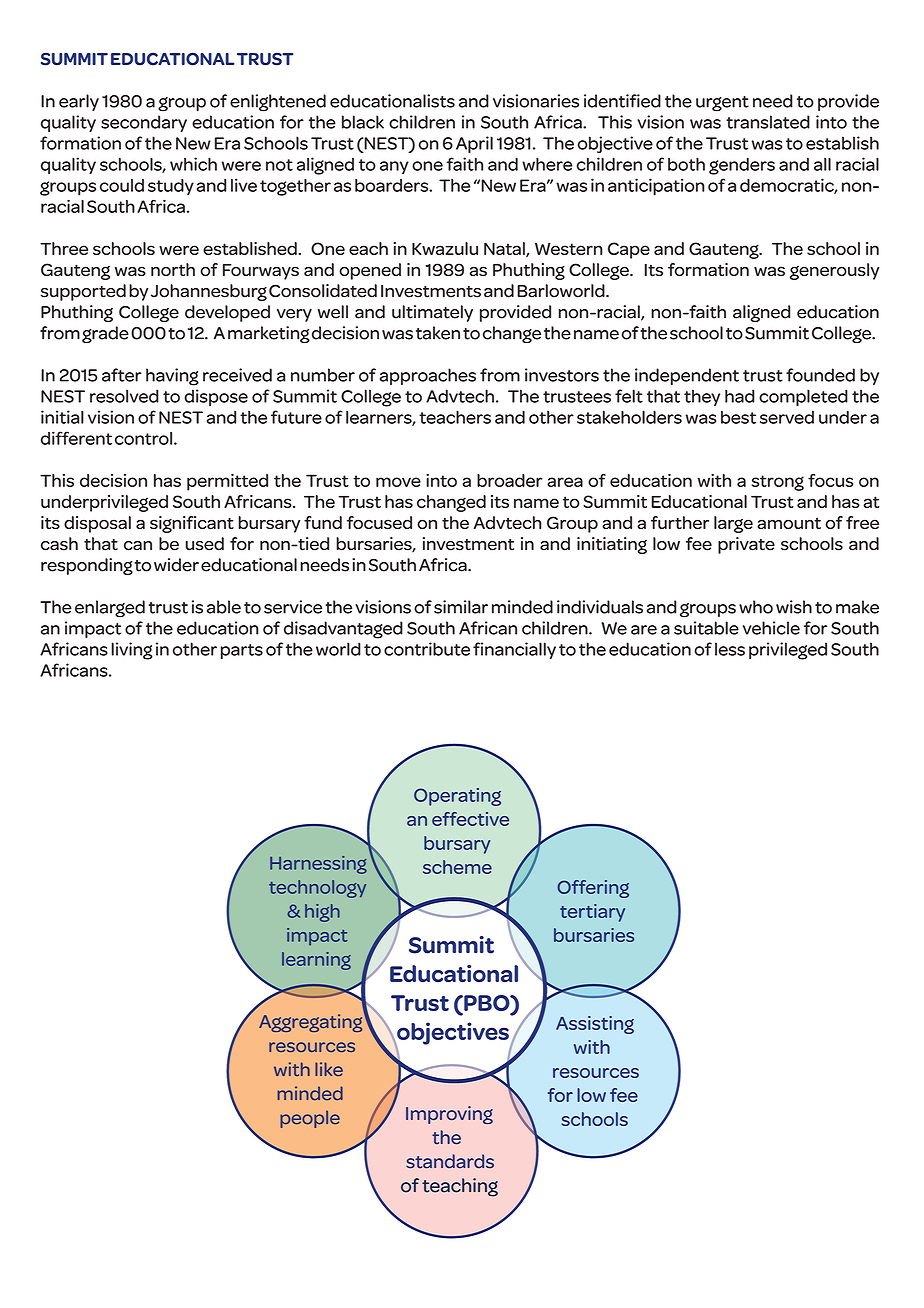 This screenshot has height=1308, width=924. Describe the element at coordinates (428, 376) in the screenshot. I see `approaches` at that location.
